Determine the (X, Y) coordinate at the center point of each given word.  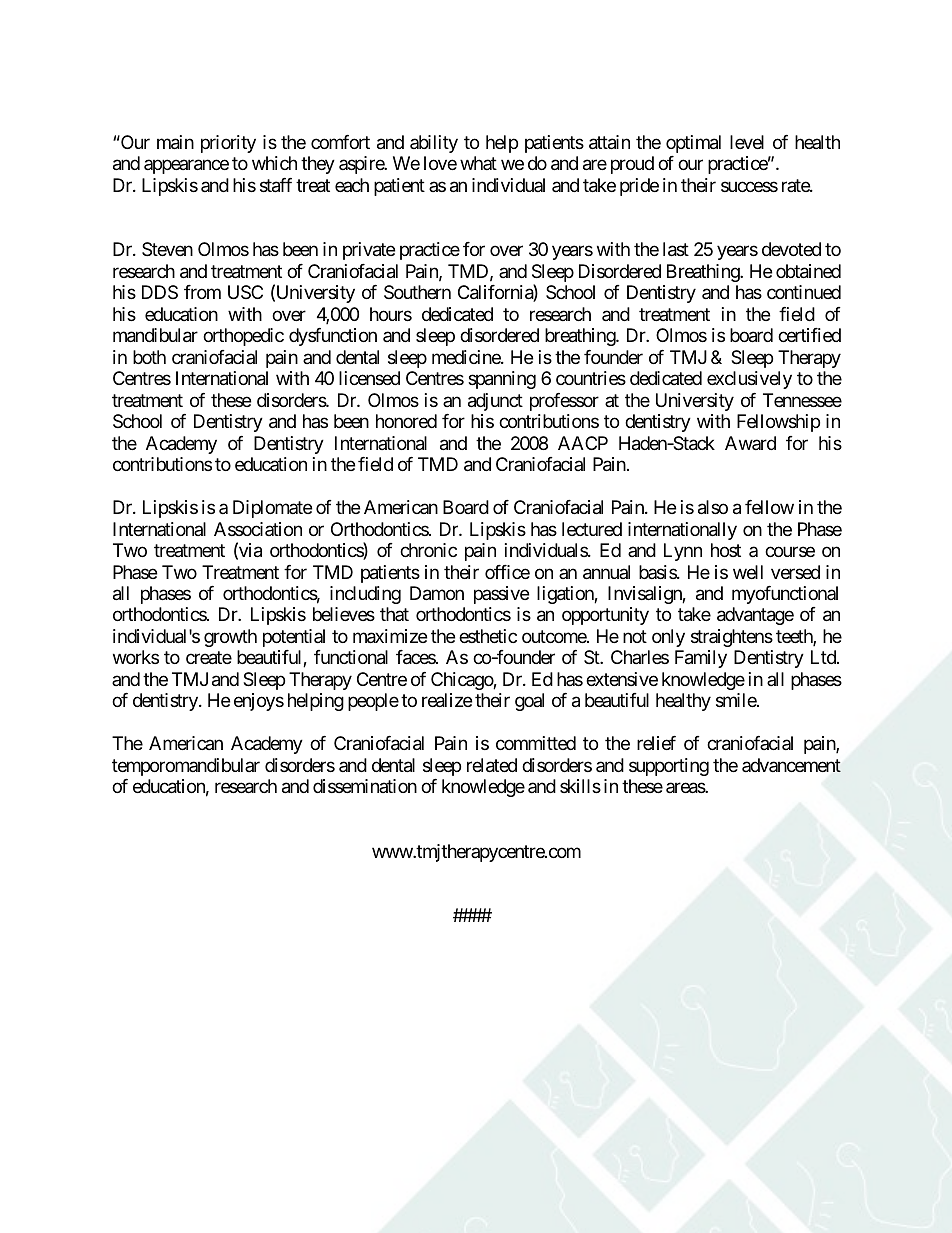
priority (228, 144)
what (478, 163)
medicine (467, 357)
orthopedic (243, 337)
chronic (428, 550)
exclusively (749, 380)
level (747, 142)
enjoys (259, 702)
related (492, 765)
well (748, 572)
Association (258, 529)
